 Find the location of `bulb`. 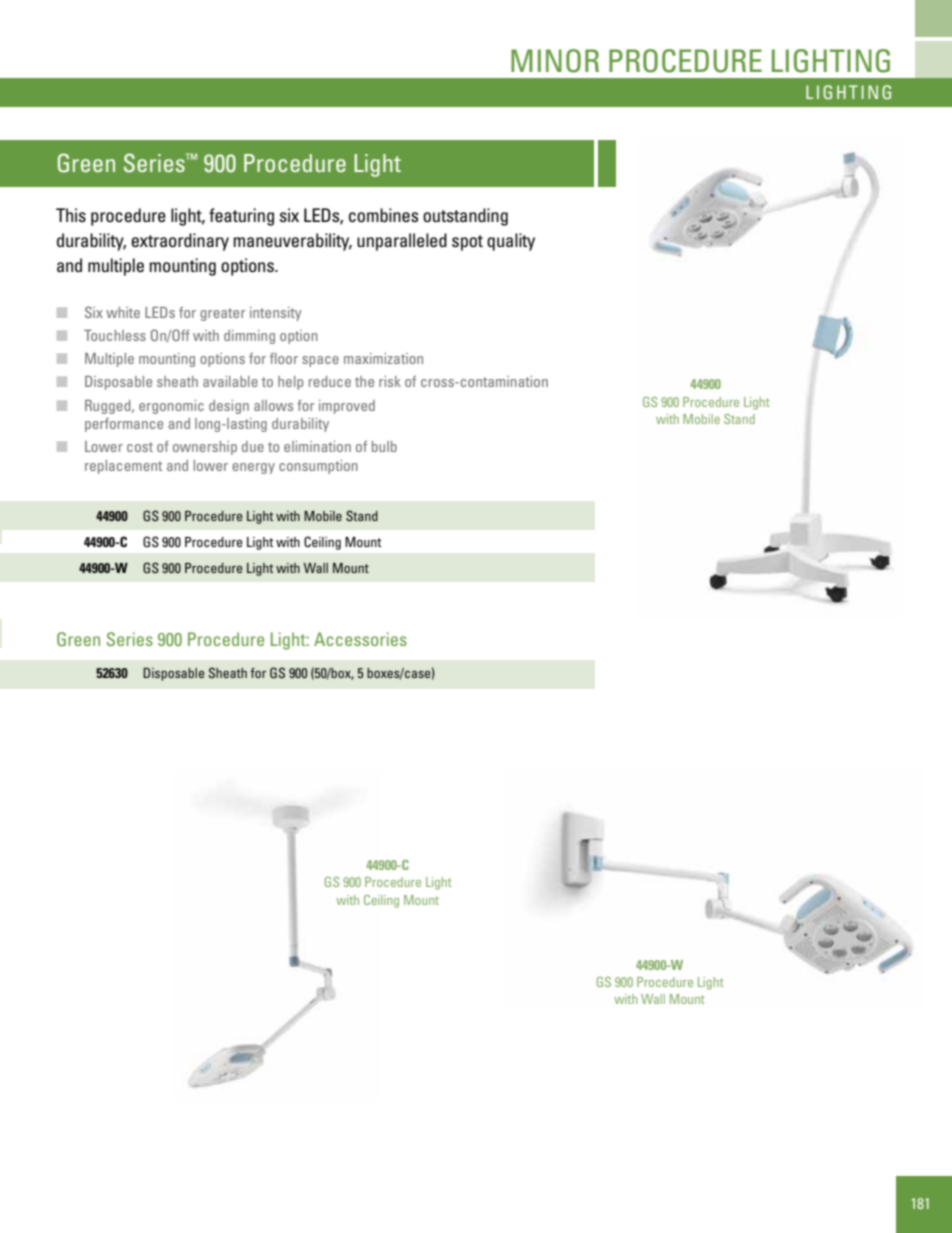

bulb is located at coordinates (384, 446).
